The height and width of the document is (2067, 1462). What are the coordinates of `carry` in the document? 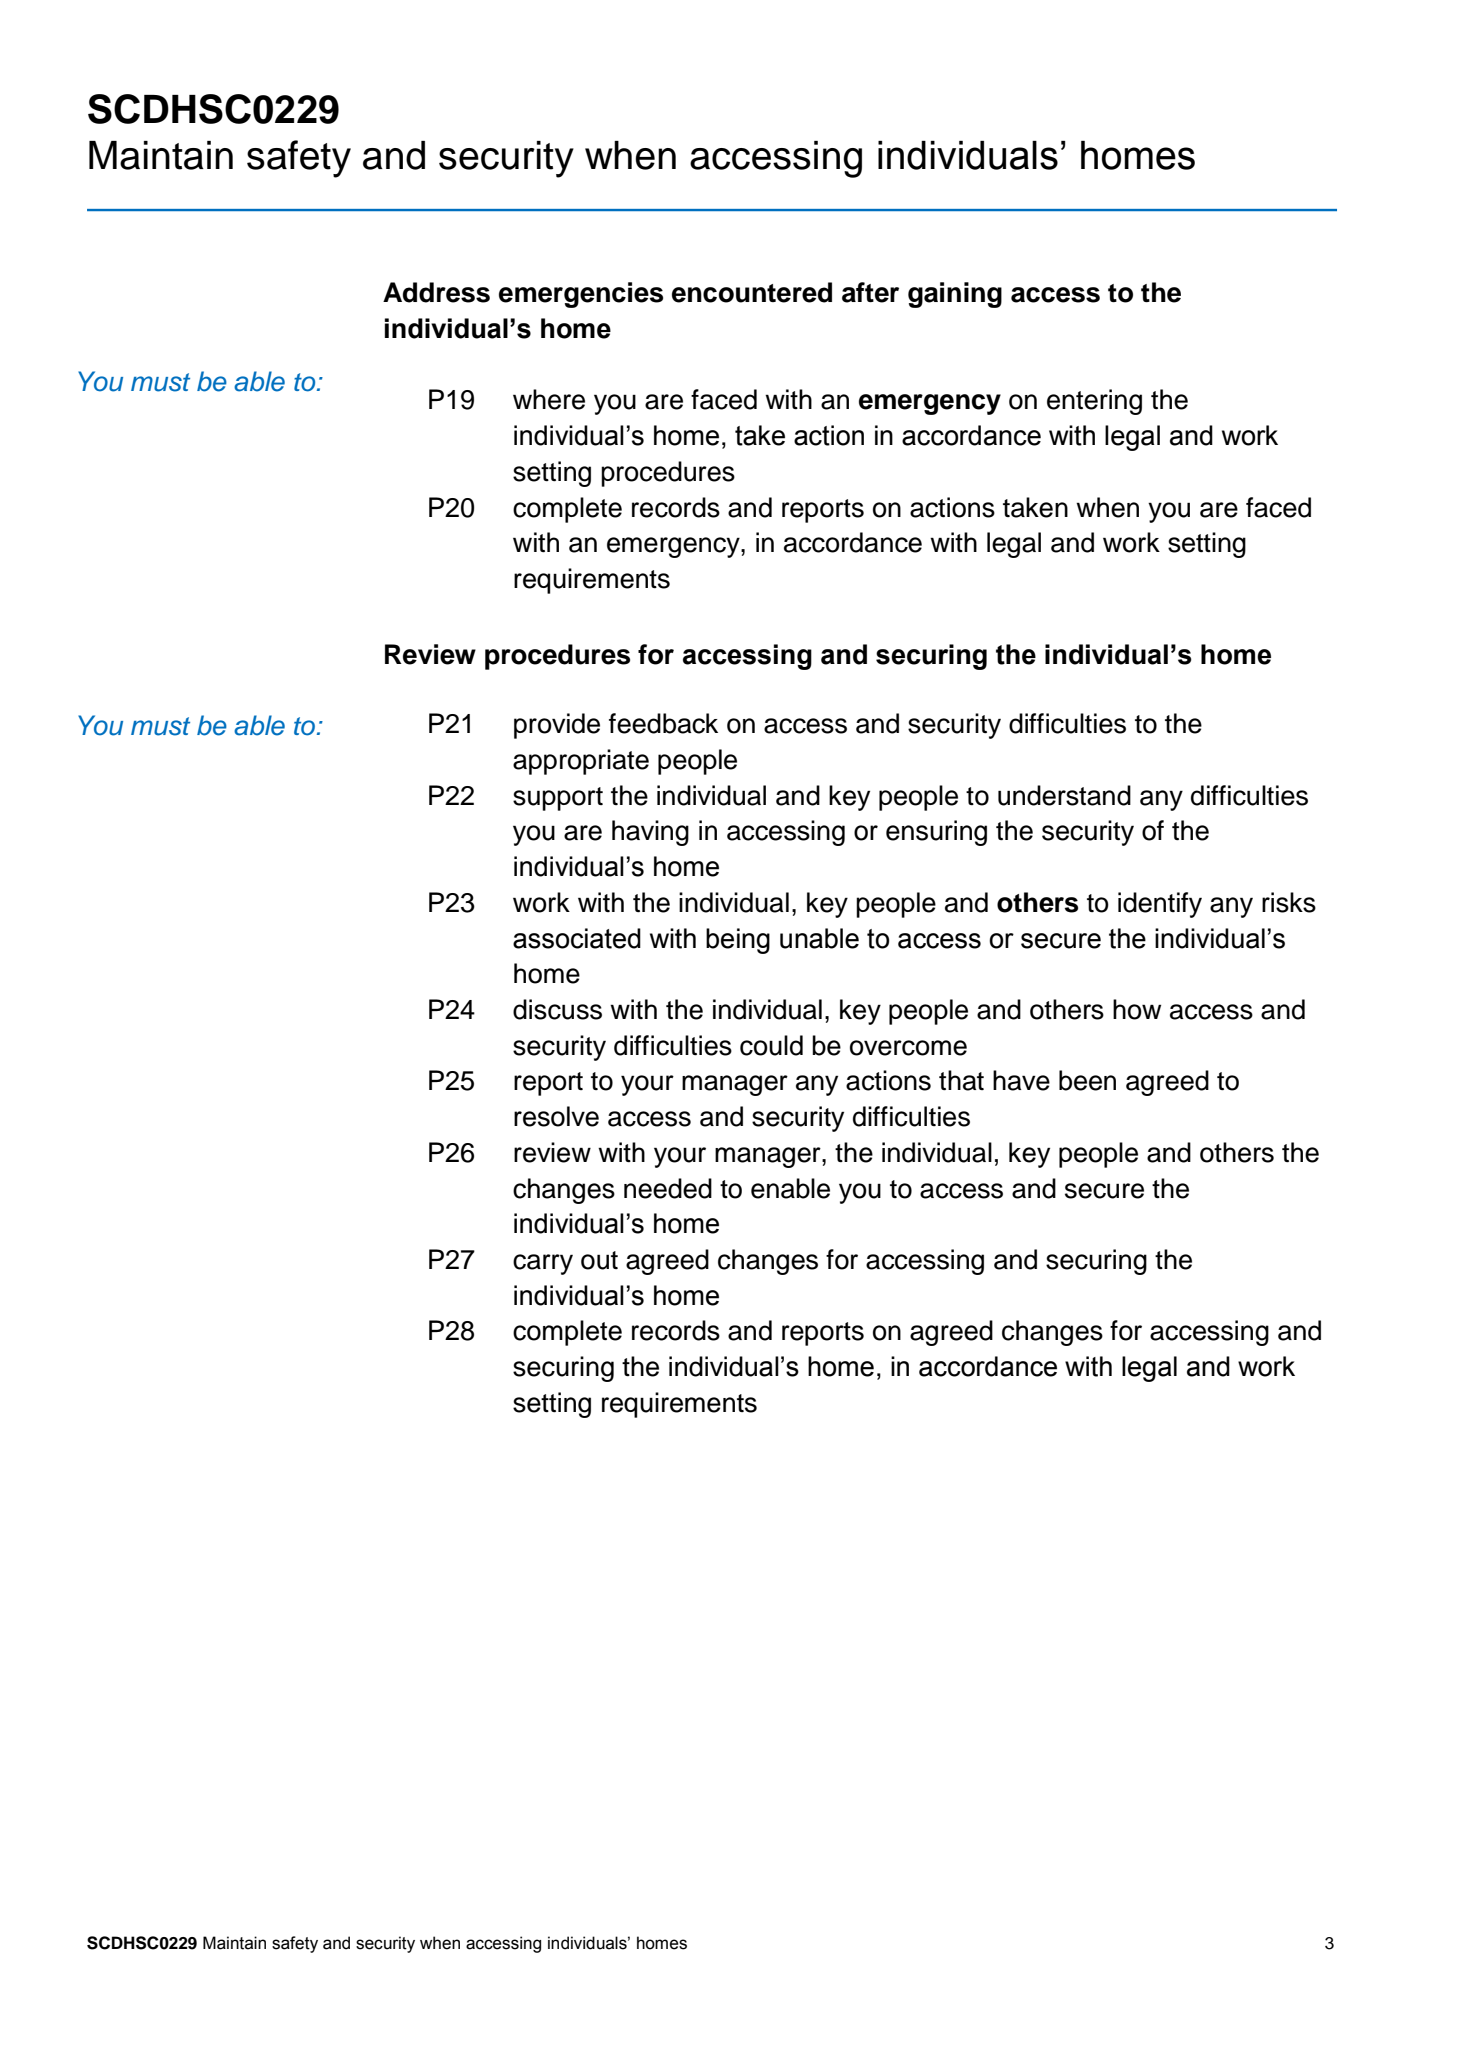 It's located at (543, 1264).
